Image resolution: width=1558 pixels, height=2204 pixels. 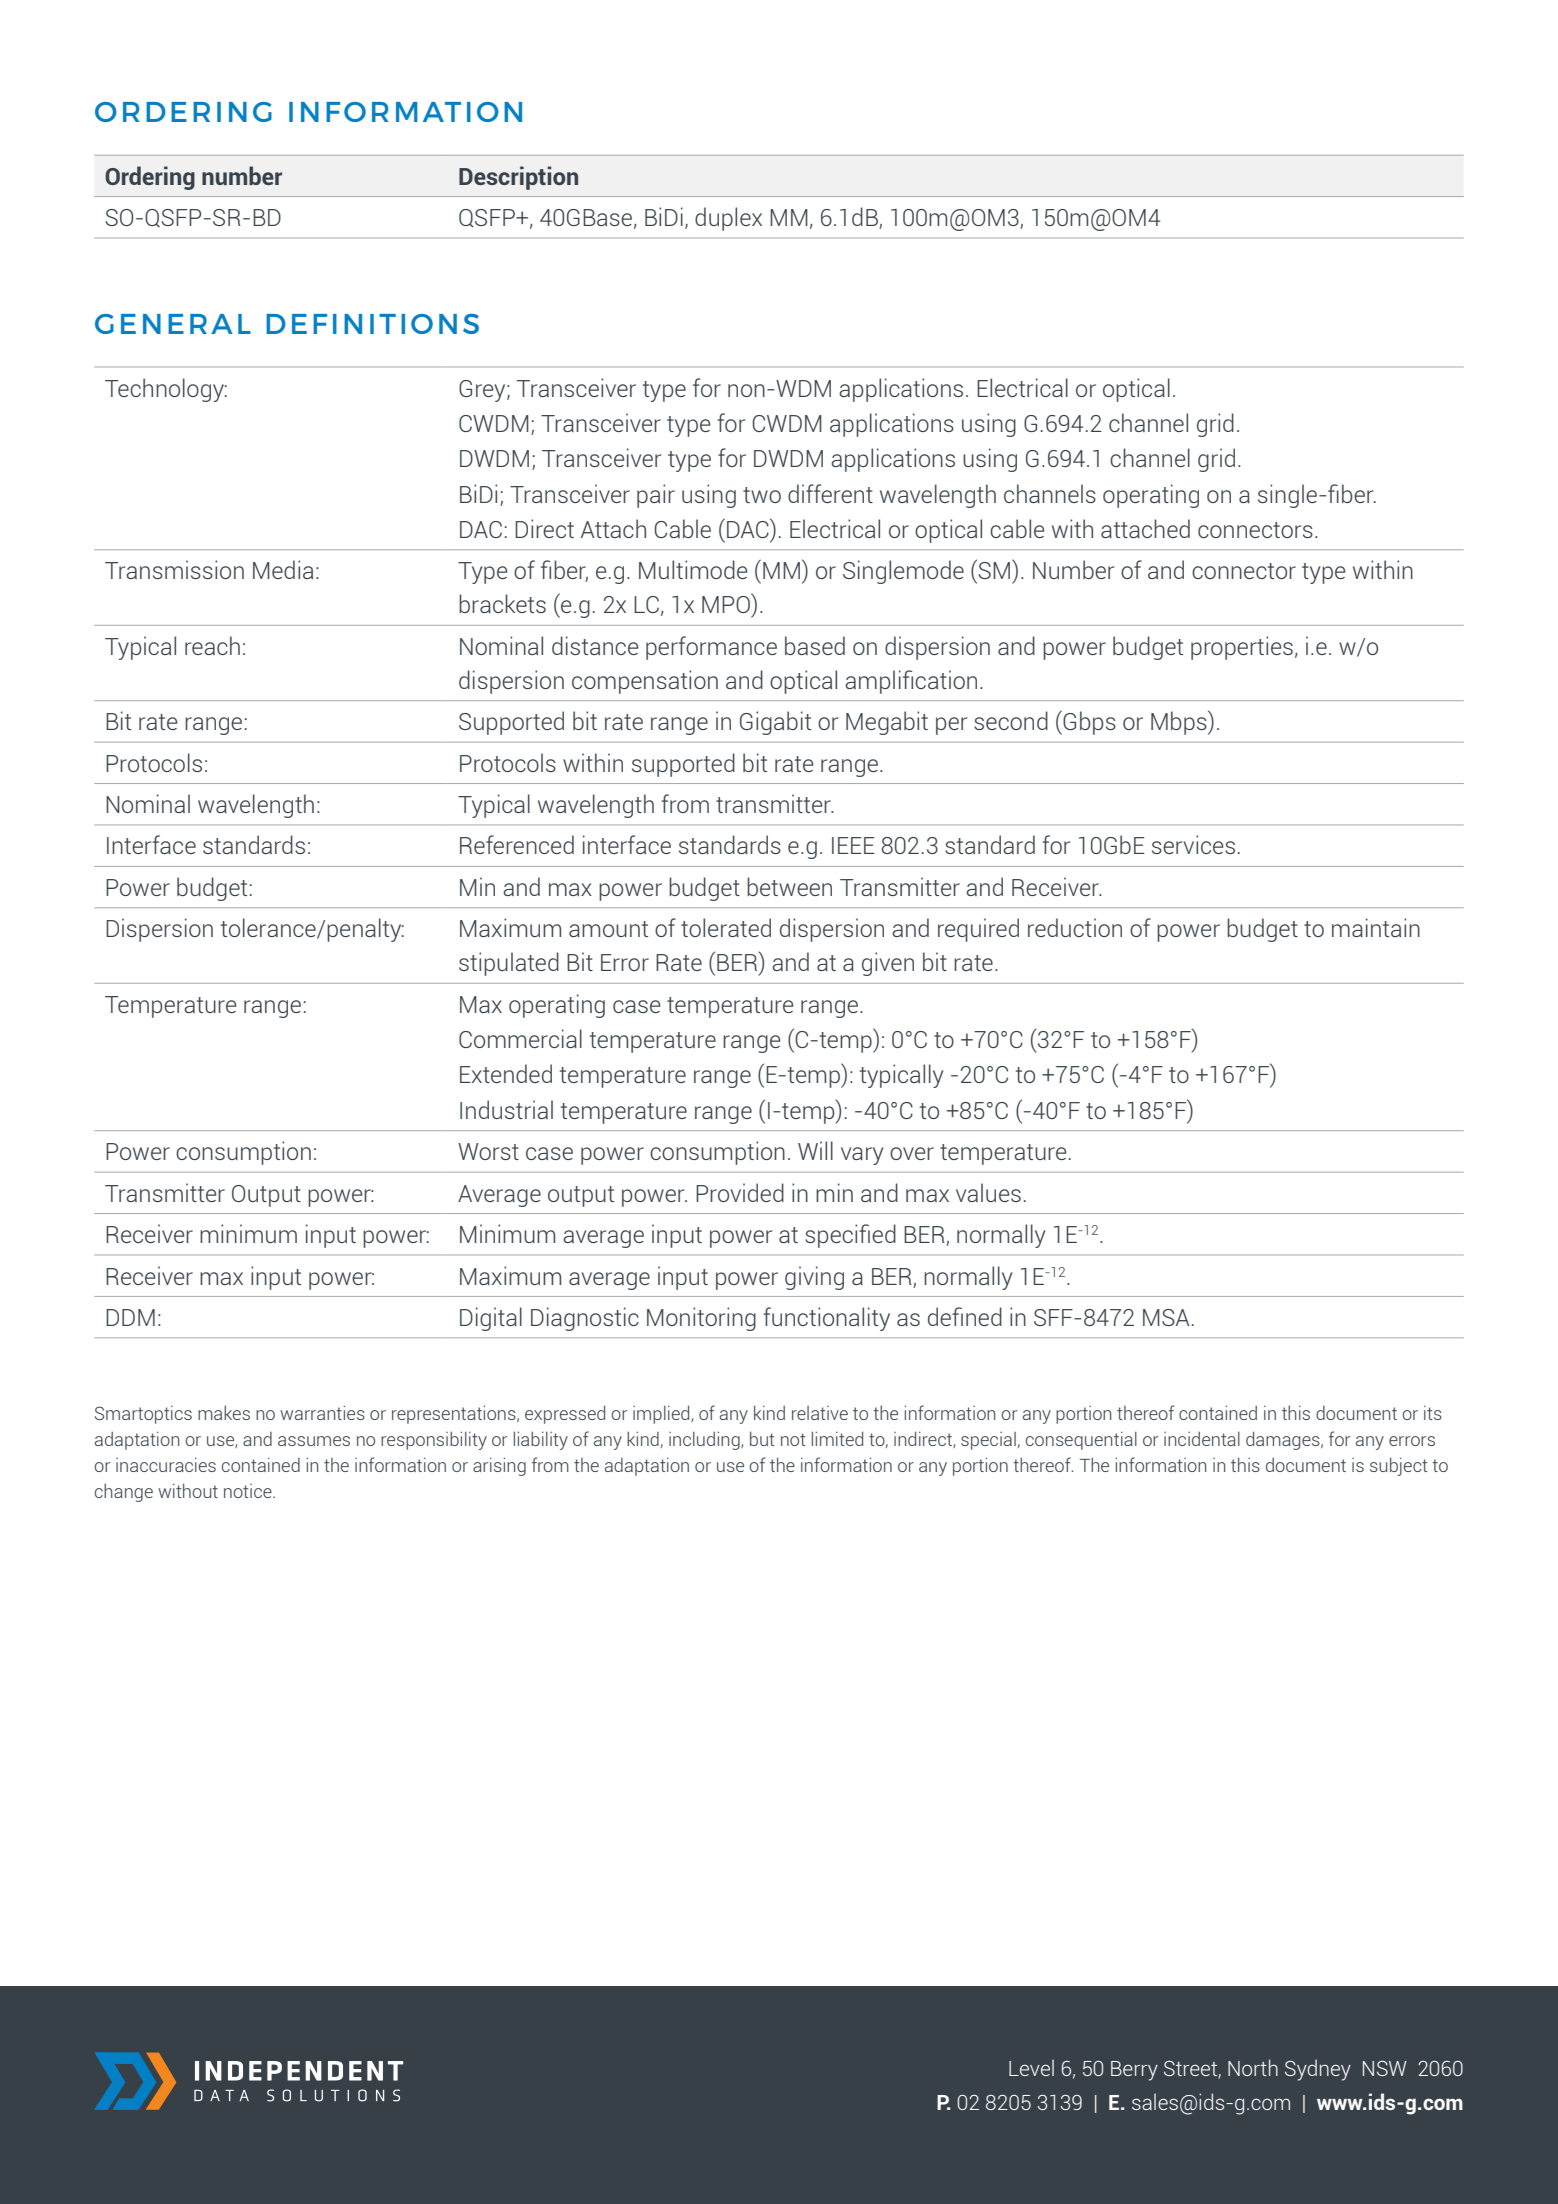 What do you see at coordinates (1166, 1317) in the screenshot?
I see `MSA` at bounding box center [1166, 1317].
